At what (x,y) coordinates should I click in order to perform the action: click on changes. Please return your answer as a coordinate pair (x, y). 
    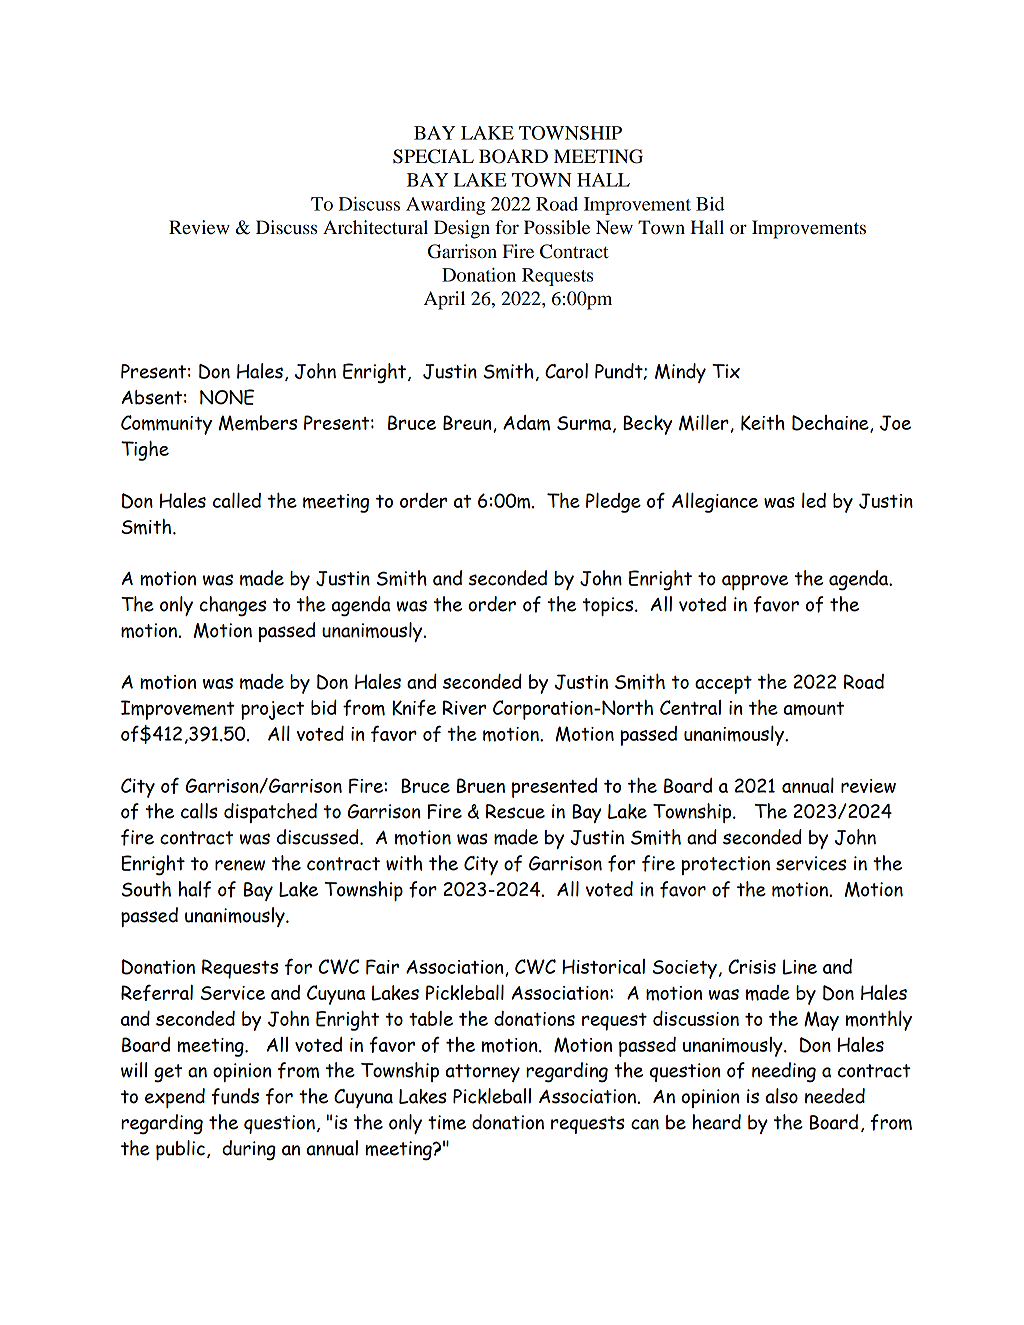
    Looking at the image, I should click on (232, 606).
